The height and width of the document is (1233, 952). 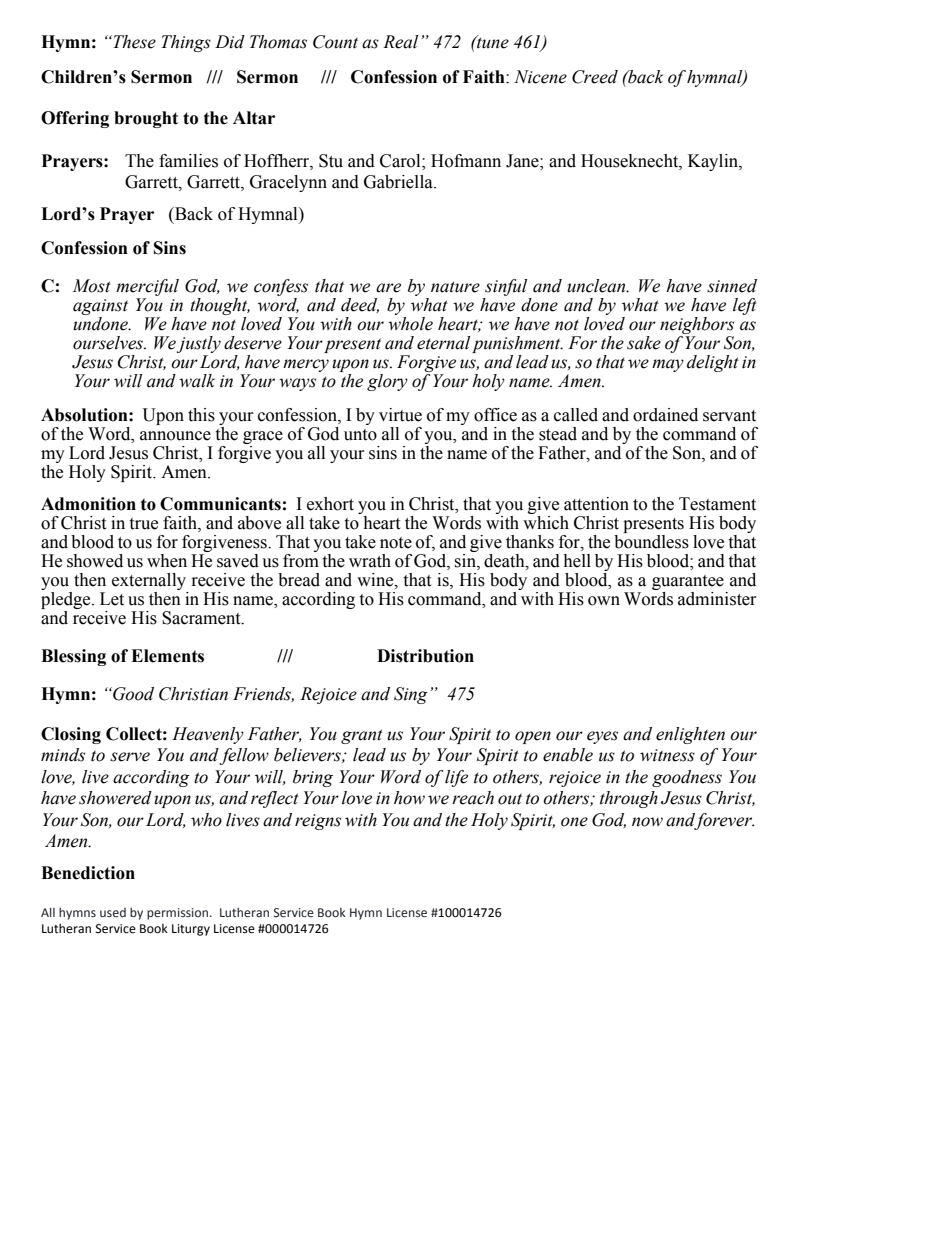 What do you see at coordinates (149, 581) in the document?
I see `externally` at bounding box center [149, 581].
